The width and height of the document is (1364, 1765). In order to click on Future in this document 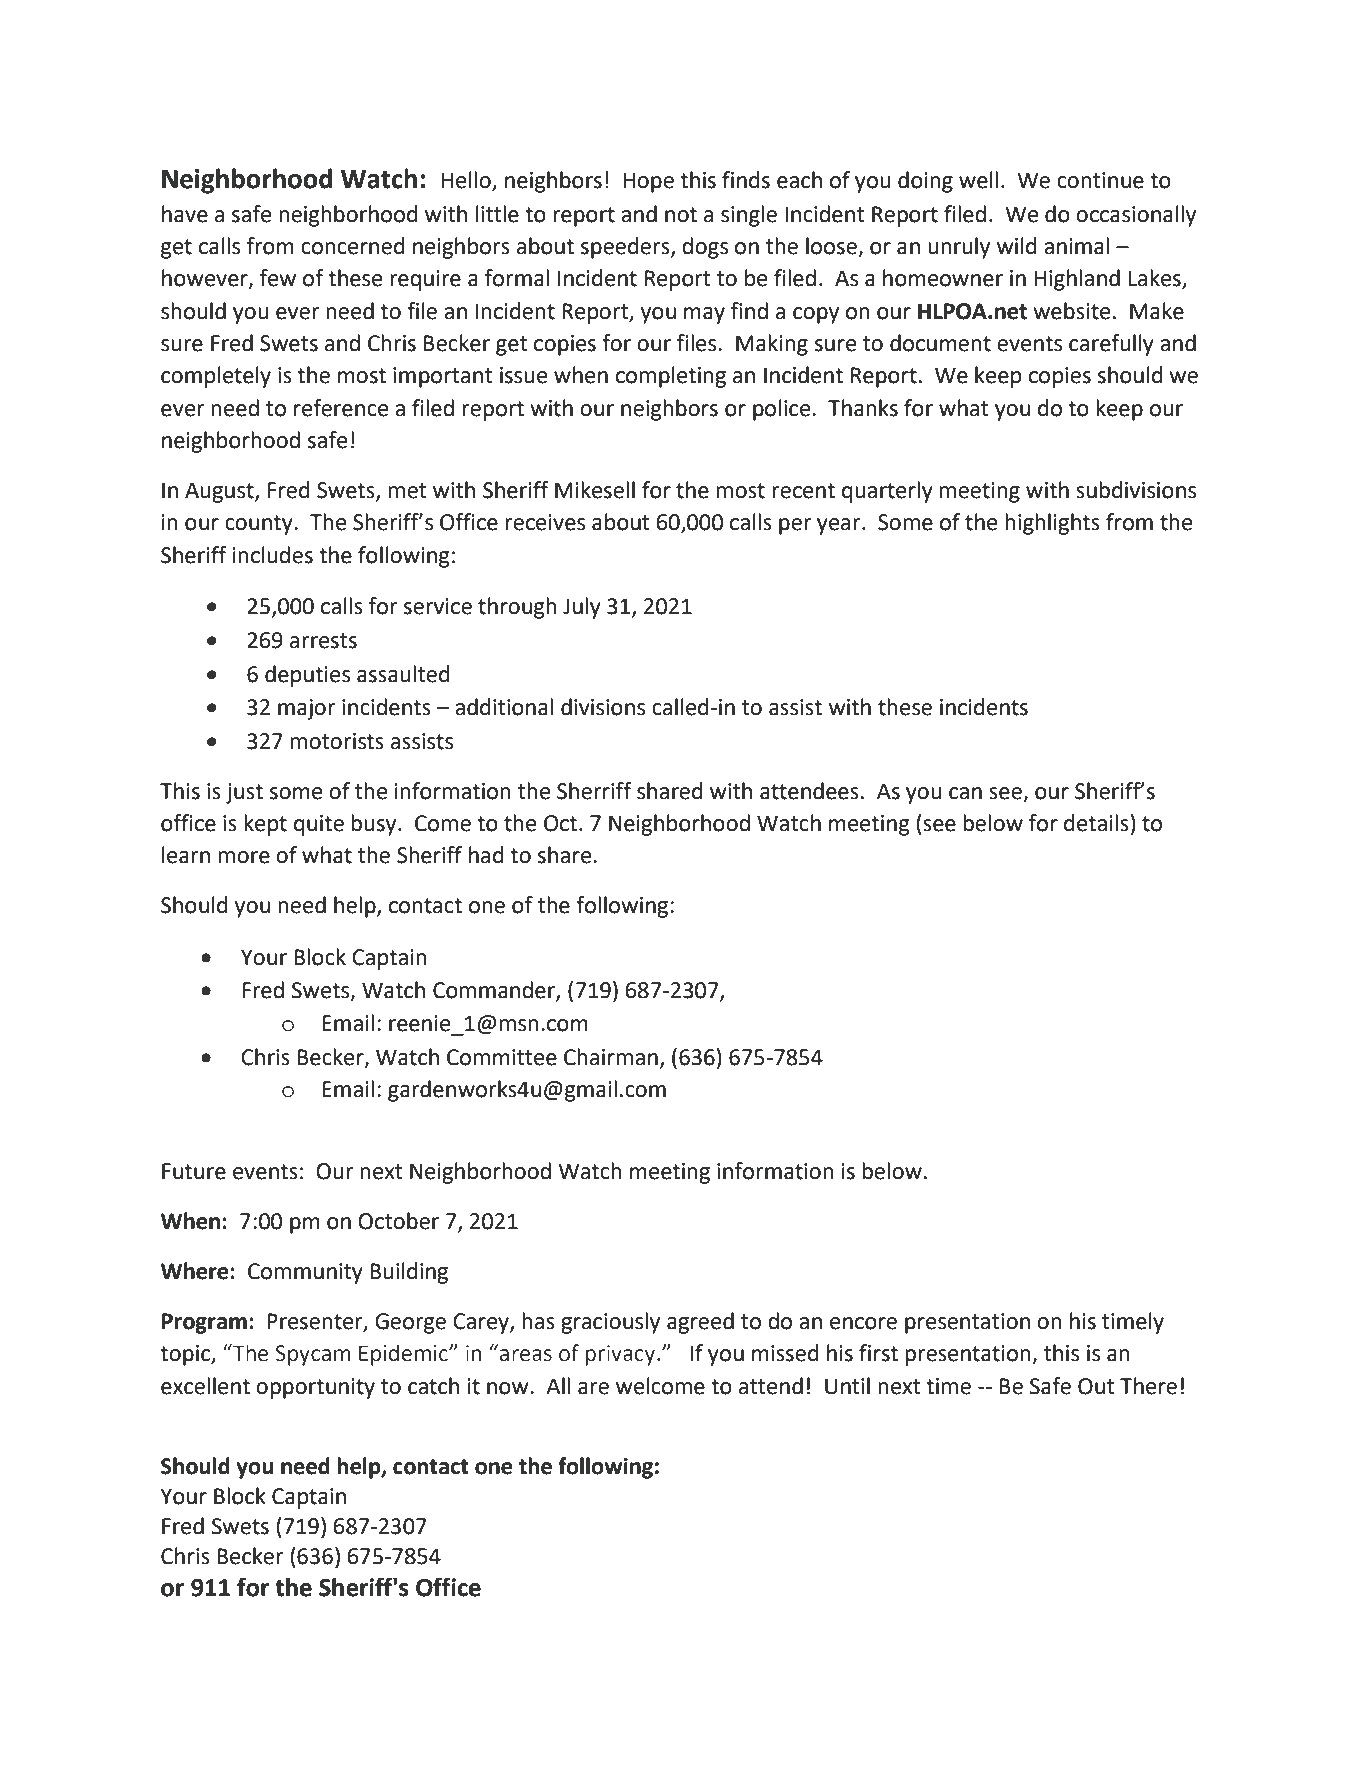, I will do `click(194, 1171)`.
